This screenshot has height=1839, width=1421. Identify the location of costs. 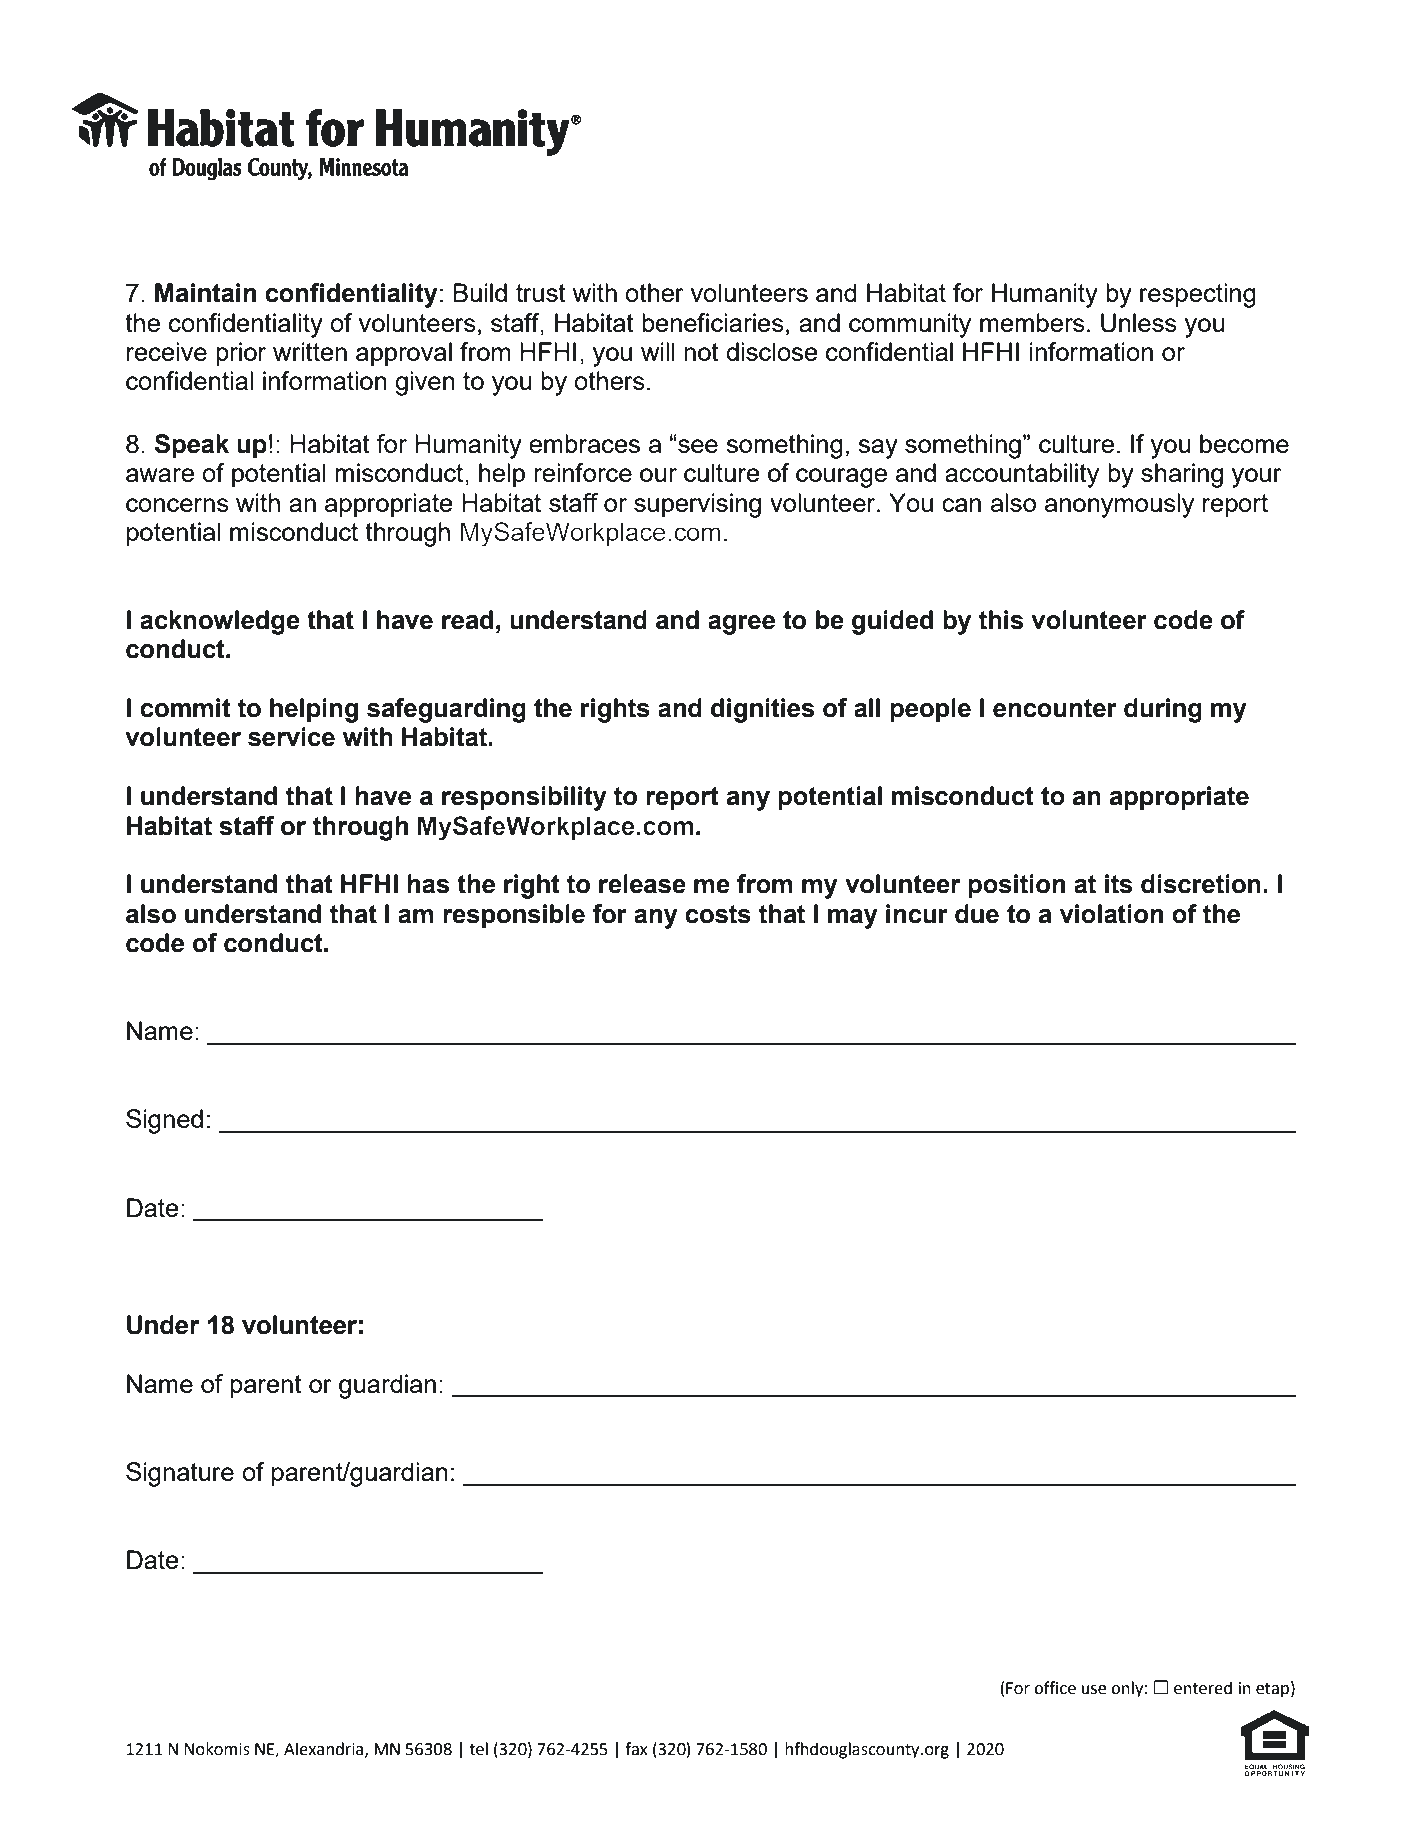
(718, 914).
